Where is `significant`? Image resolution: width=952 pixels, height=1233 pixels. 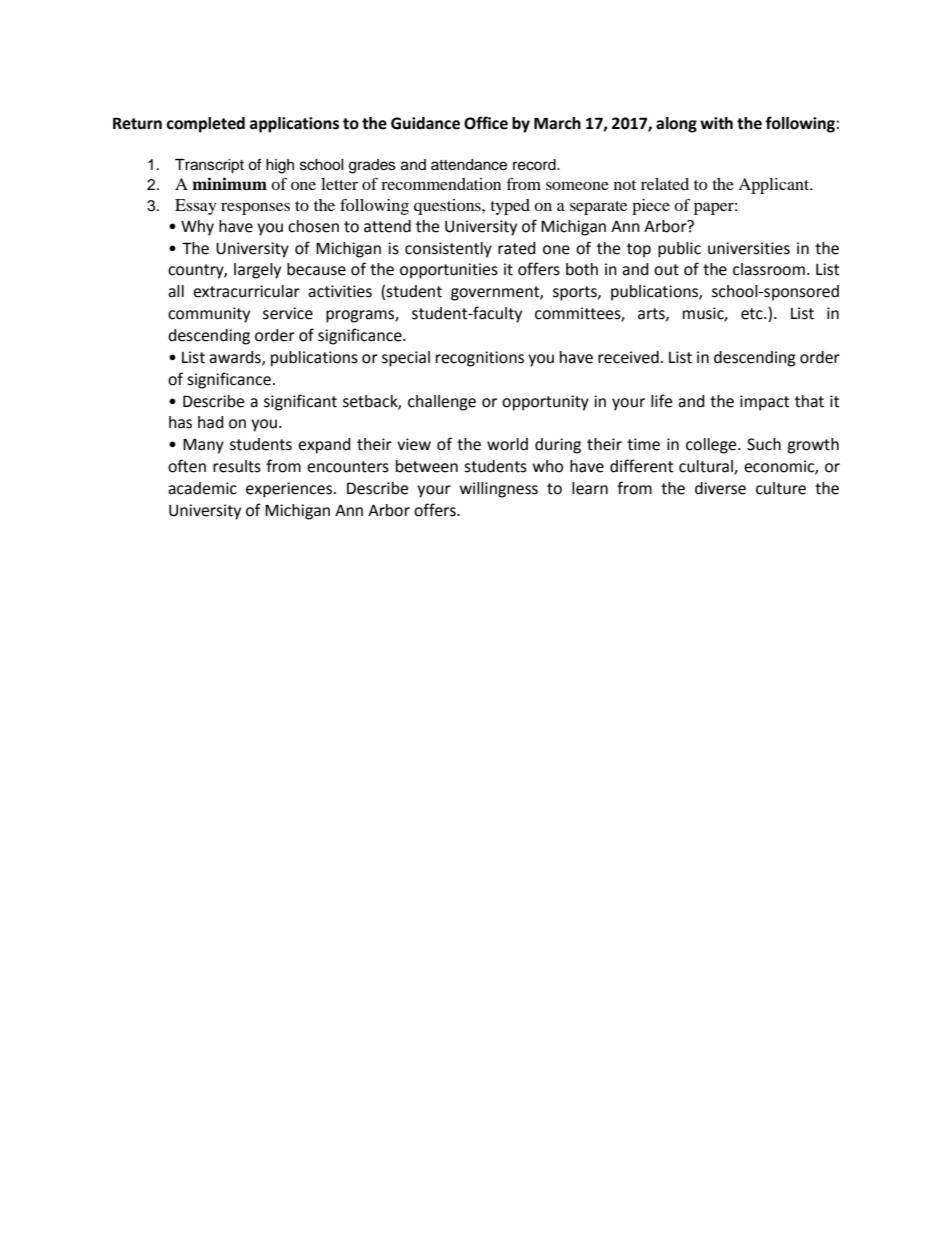 significant is located at coordinates (300, 402).
